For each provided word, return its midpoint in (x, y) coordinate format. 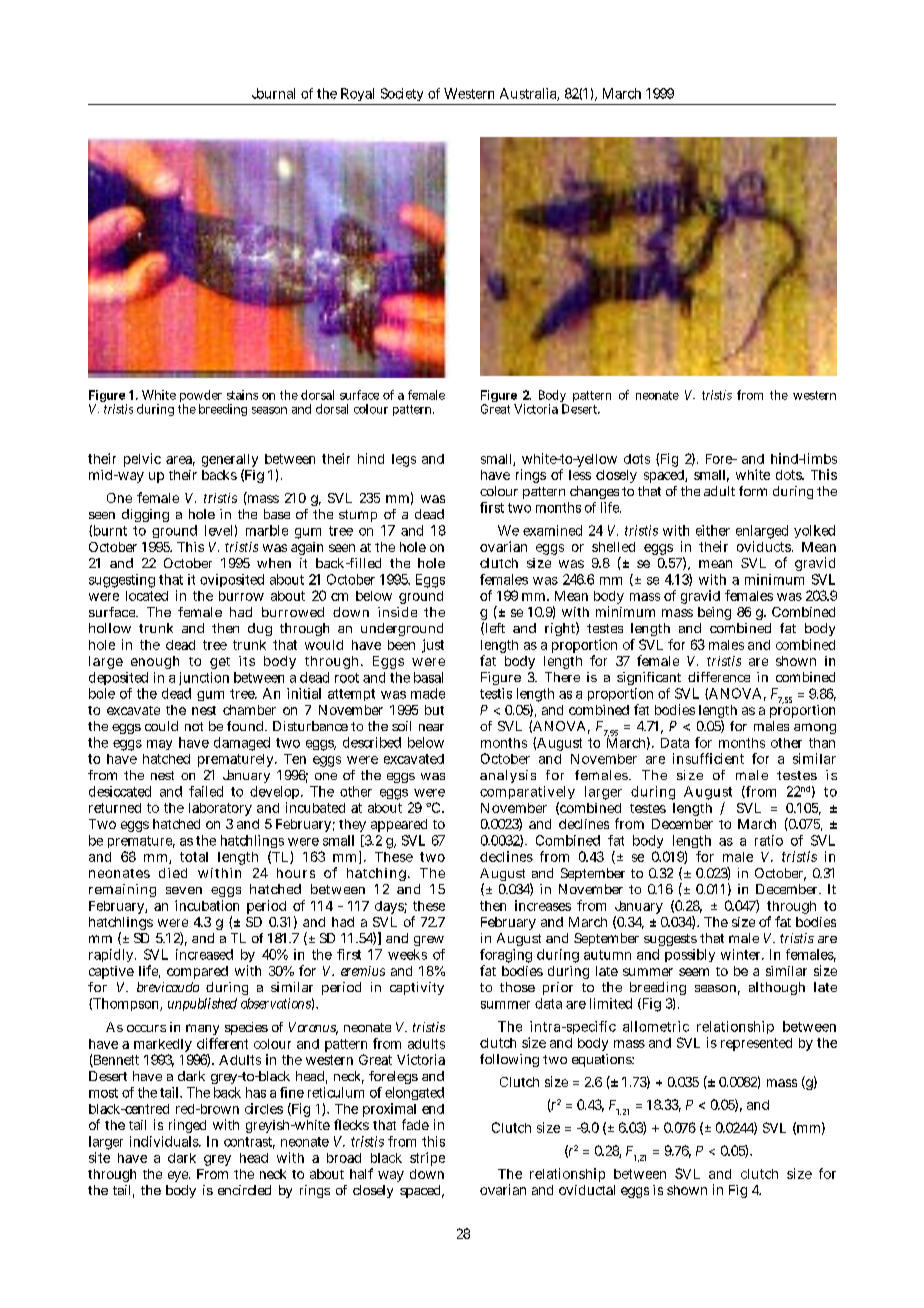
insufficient (708, 758)
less (580, 475)
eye (178, 1176)
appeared (399, 825)
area (179, 460)
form (753, 491)
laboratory (220, 809)
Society (401, 96)
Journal (273, 93)
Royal (358, 96)
